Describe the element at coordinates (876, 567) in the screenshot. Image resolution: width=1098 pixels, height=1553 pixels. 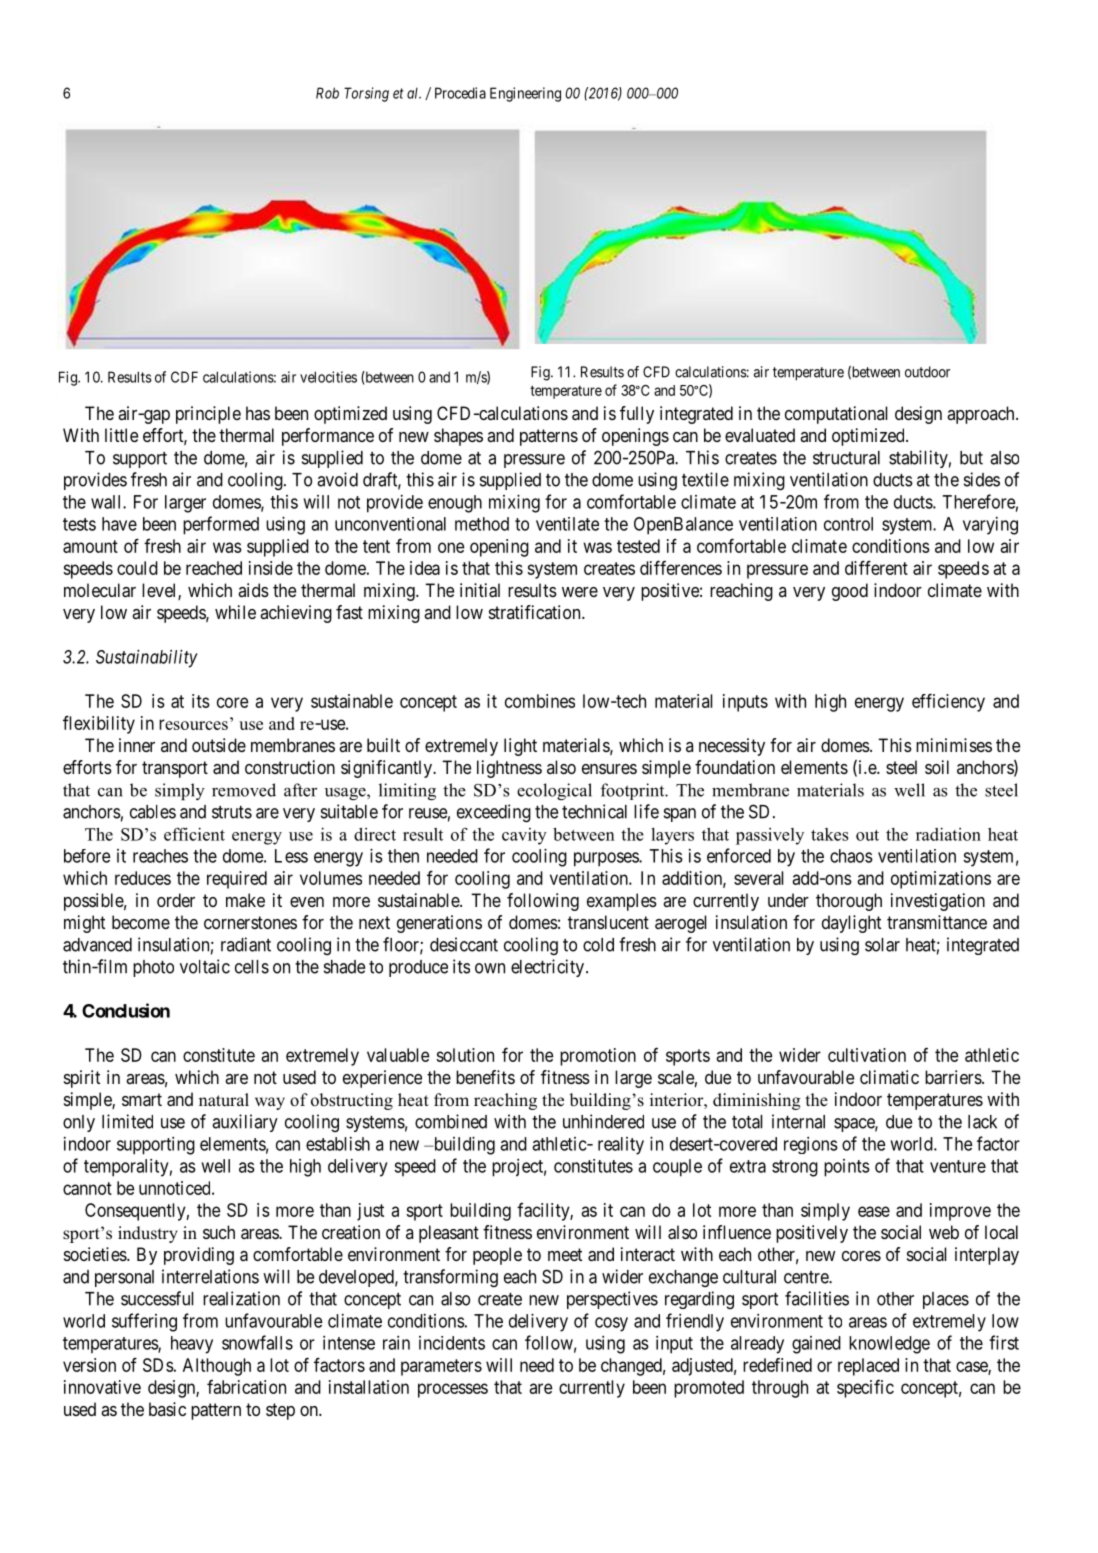
I see `different` at that location.
